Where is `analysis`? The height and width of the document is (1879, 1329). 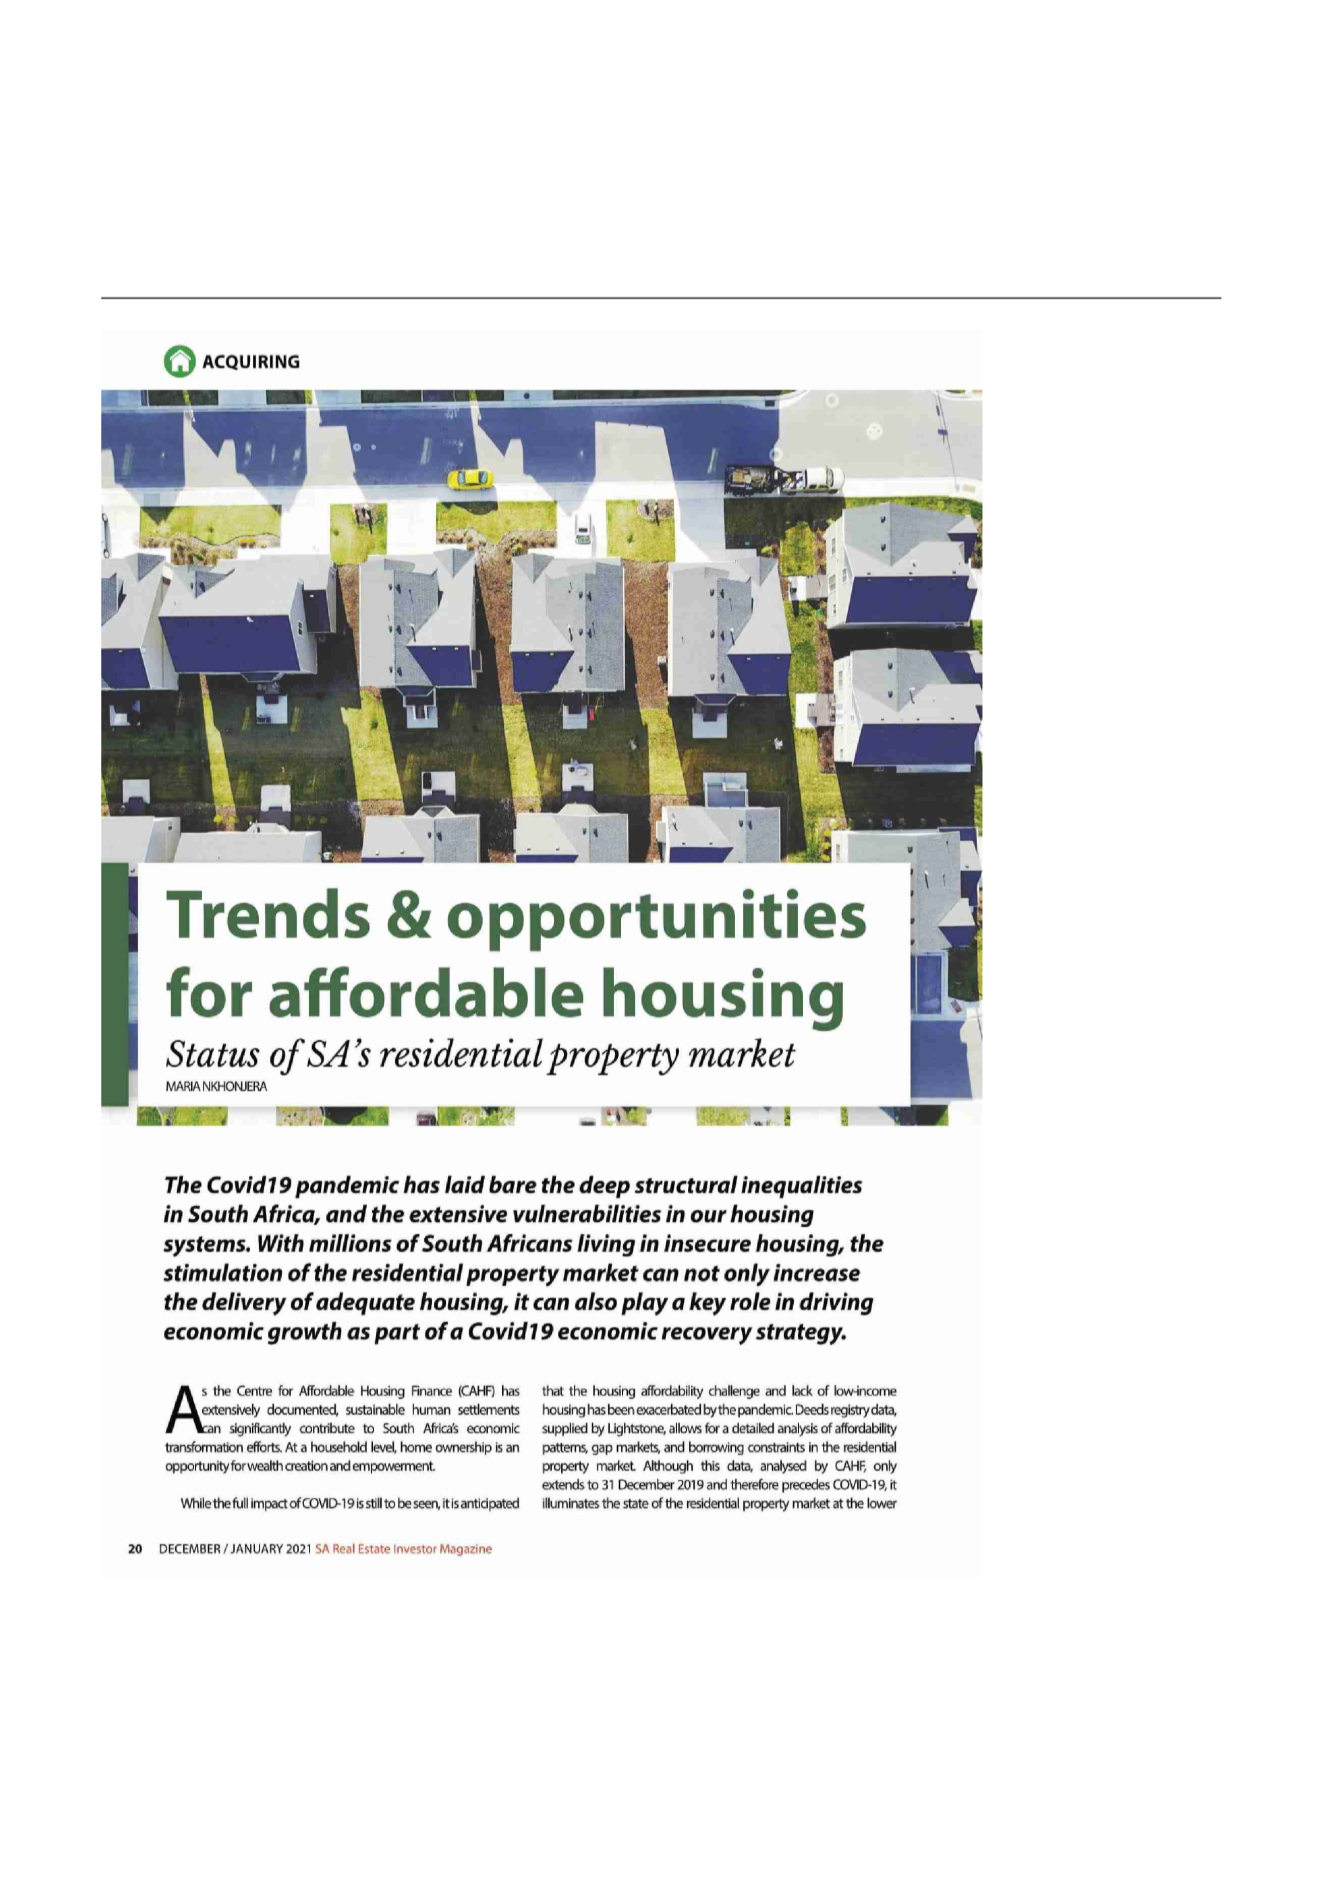
analysis is located at coordinates (798, 1430).
